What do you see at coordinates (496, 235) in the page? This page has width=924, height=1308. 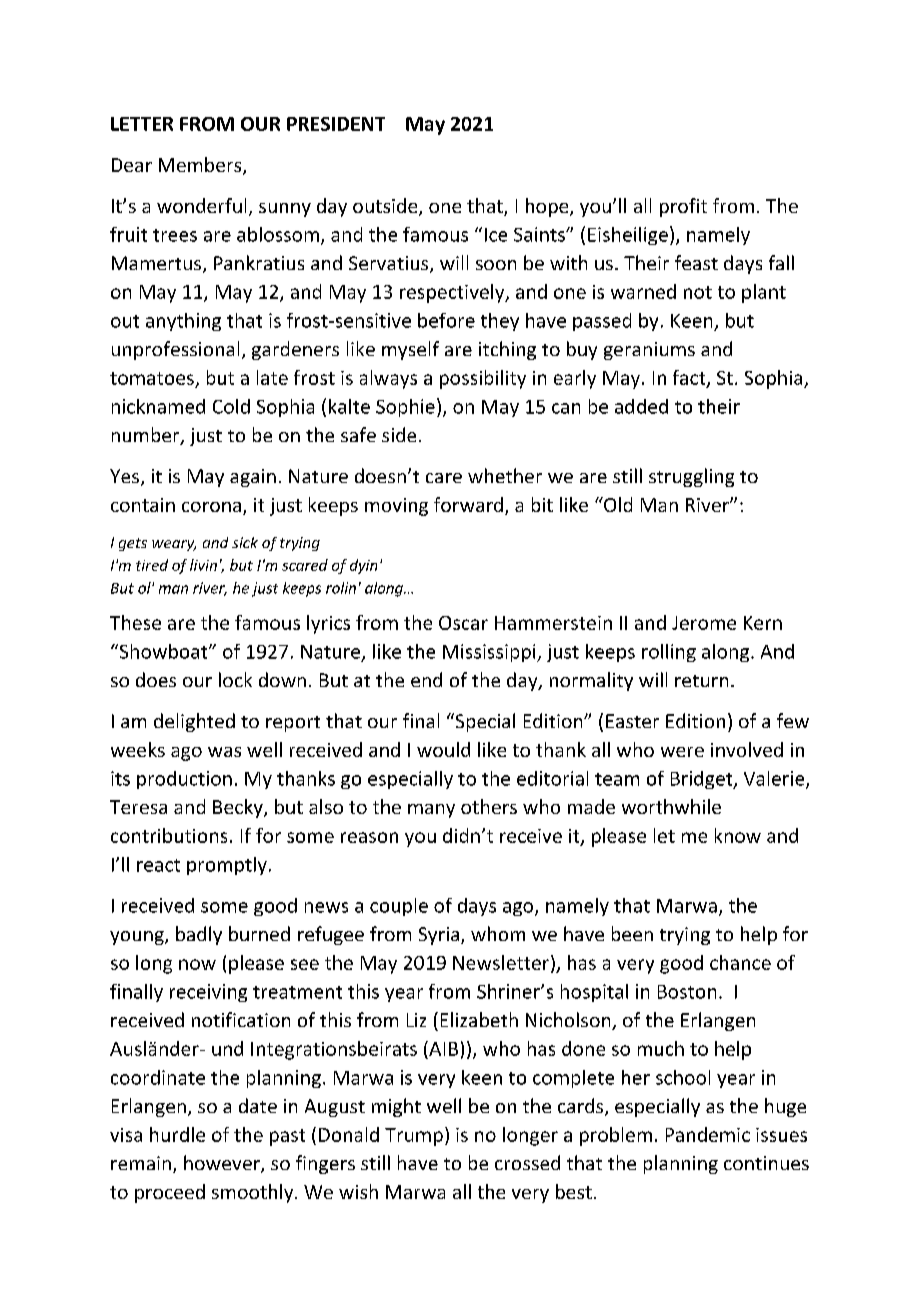 I see `Ice` at bounding box center [496, 235].
